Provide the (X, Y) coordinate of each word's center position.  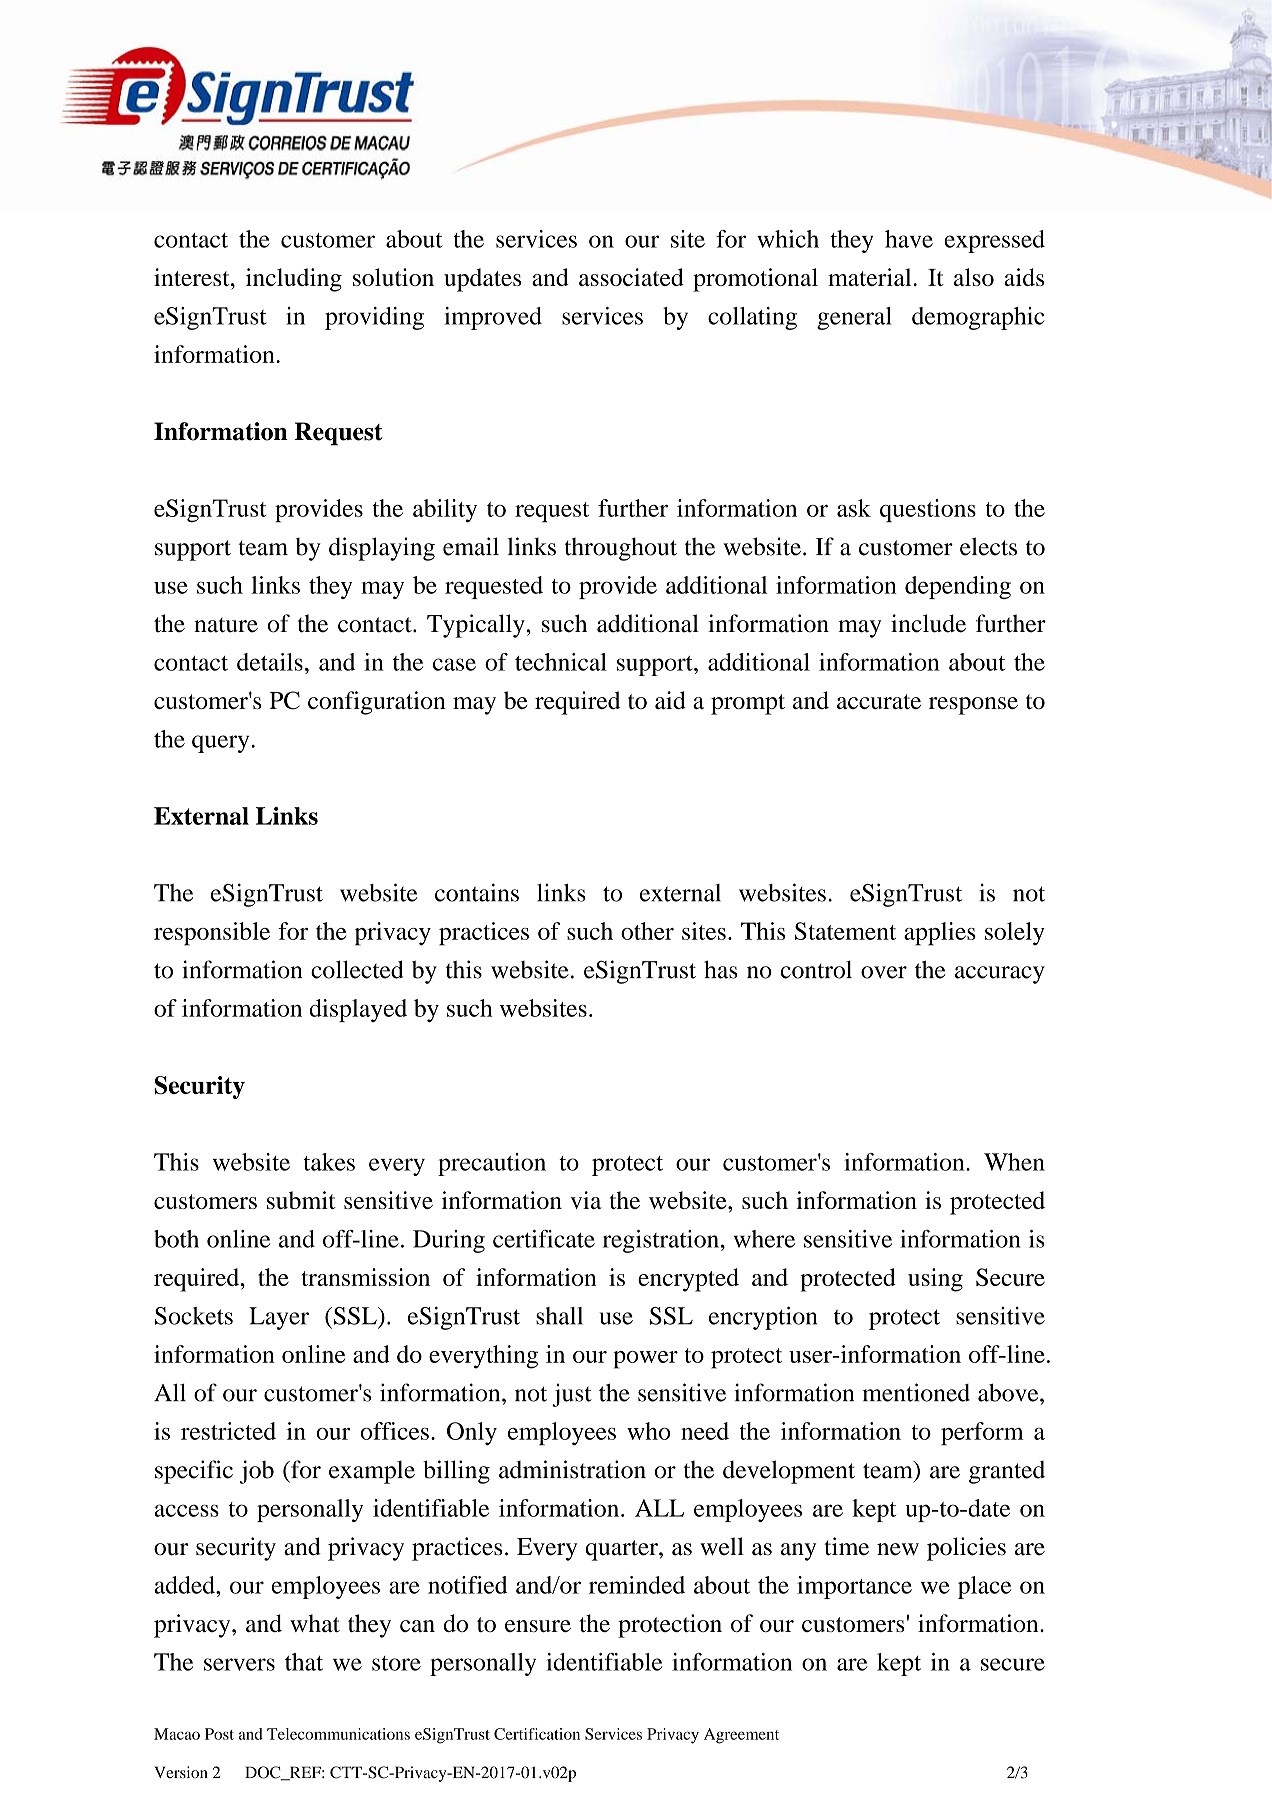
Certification (537, 1734)
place (984, 1587)
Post (219, 1734)
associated (631, 277)
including (294, 280)
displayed (358, 1010)
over (884, 972)
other (647, 931)
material (871, 277)
